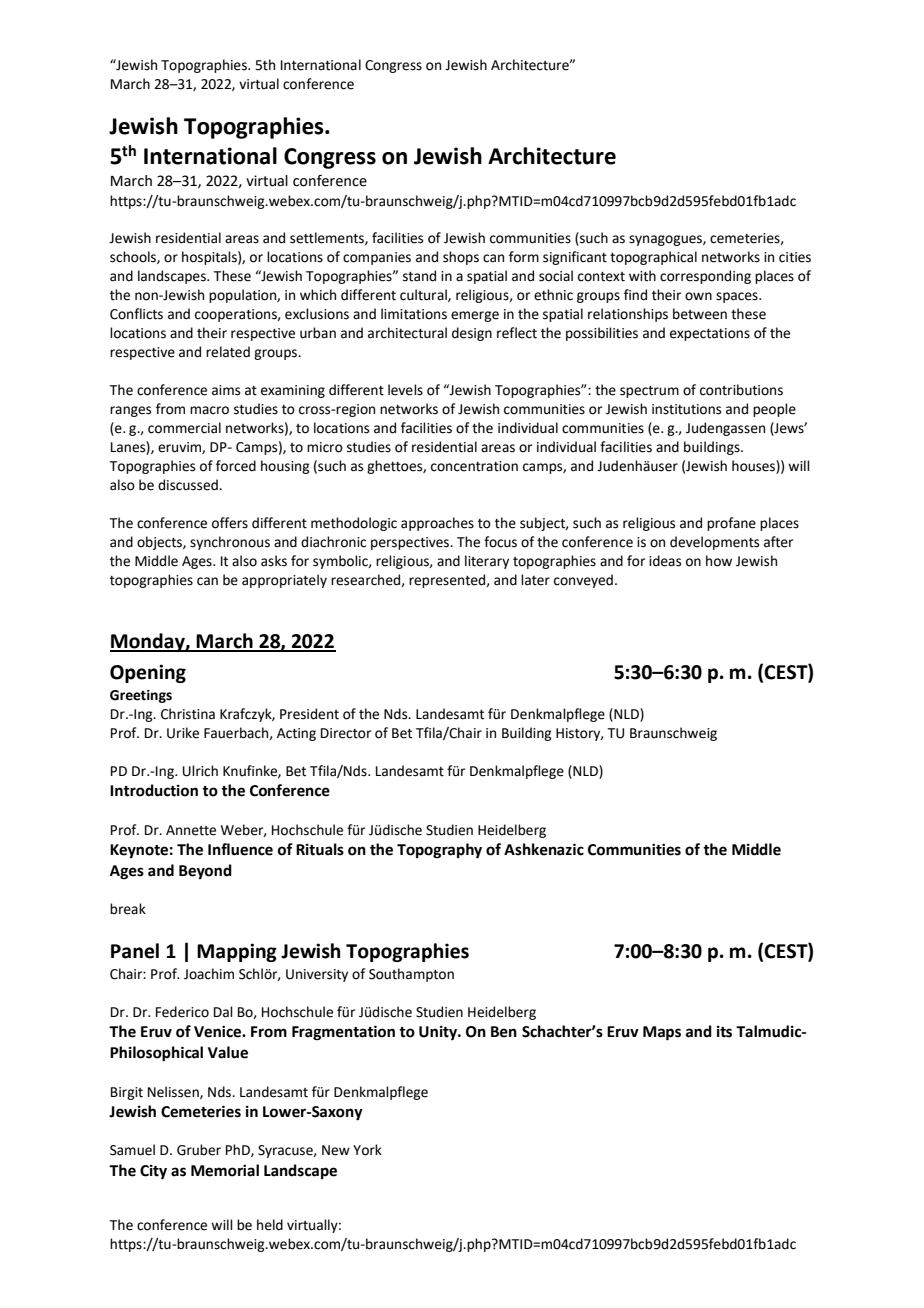 The width and height of the screenshot is (924, 1308). What do you see at coordinates (544, 849) in the screenshot?
I see `Ashkenazic` at bounding box center [544, 849].
